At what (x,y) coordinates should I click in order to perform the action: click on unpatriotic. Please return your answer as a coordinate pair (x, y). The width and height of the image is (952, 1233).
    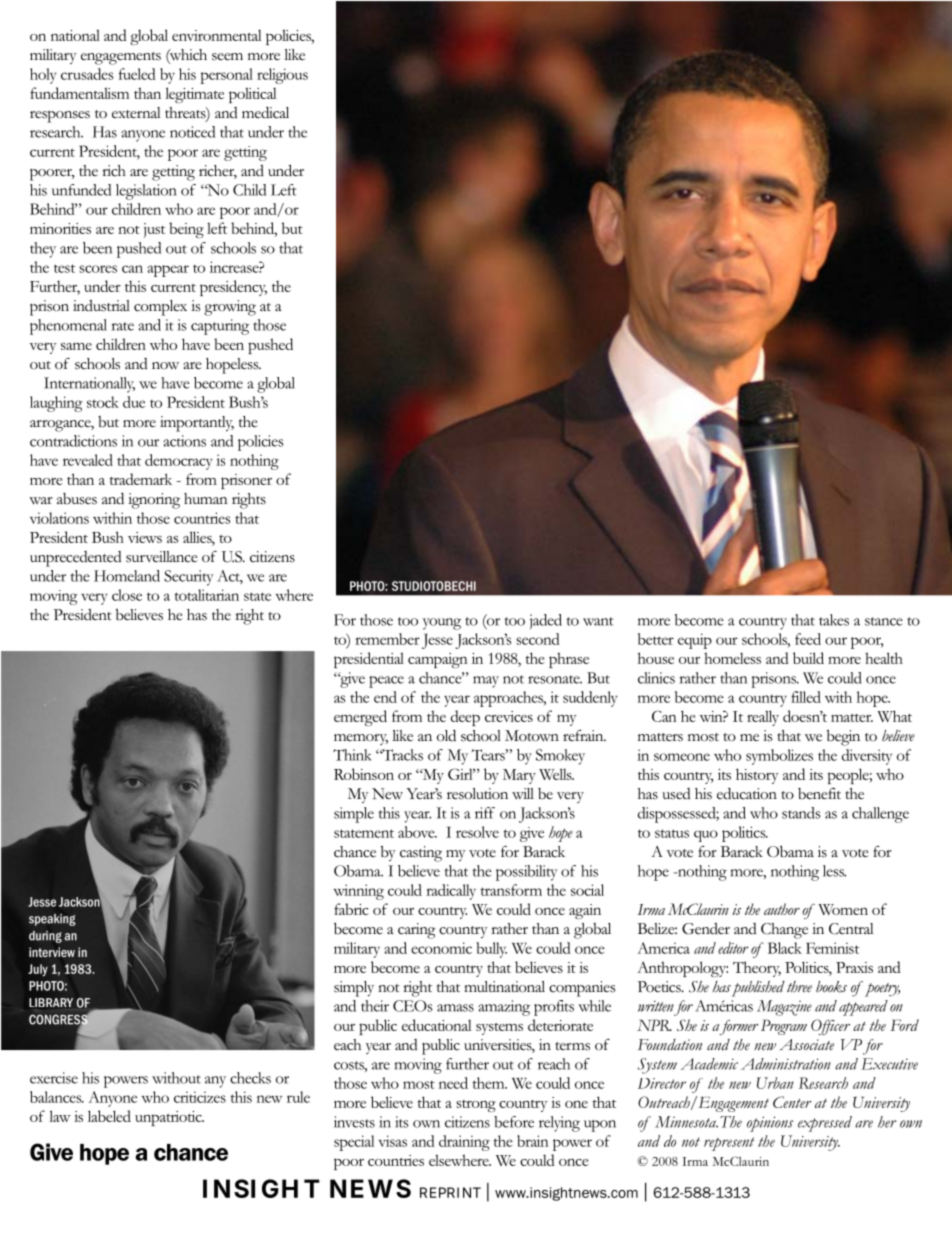
    Looking at the image, I should click on (169, 1118).
